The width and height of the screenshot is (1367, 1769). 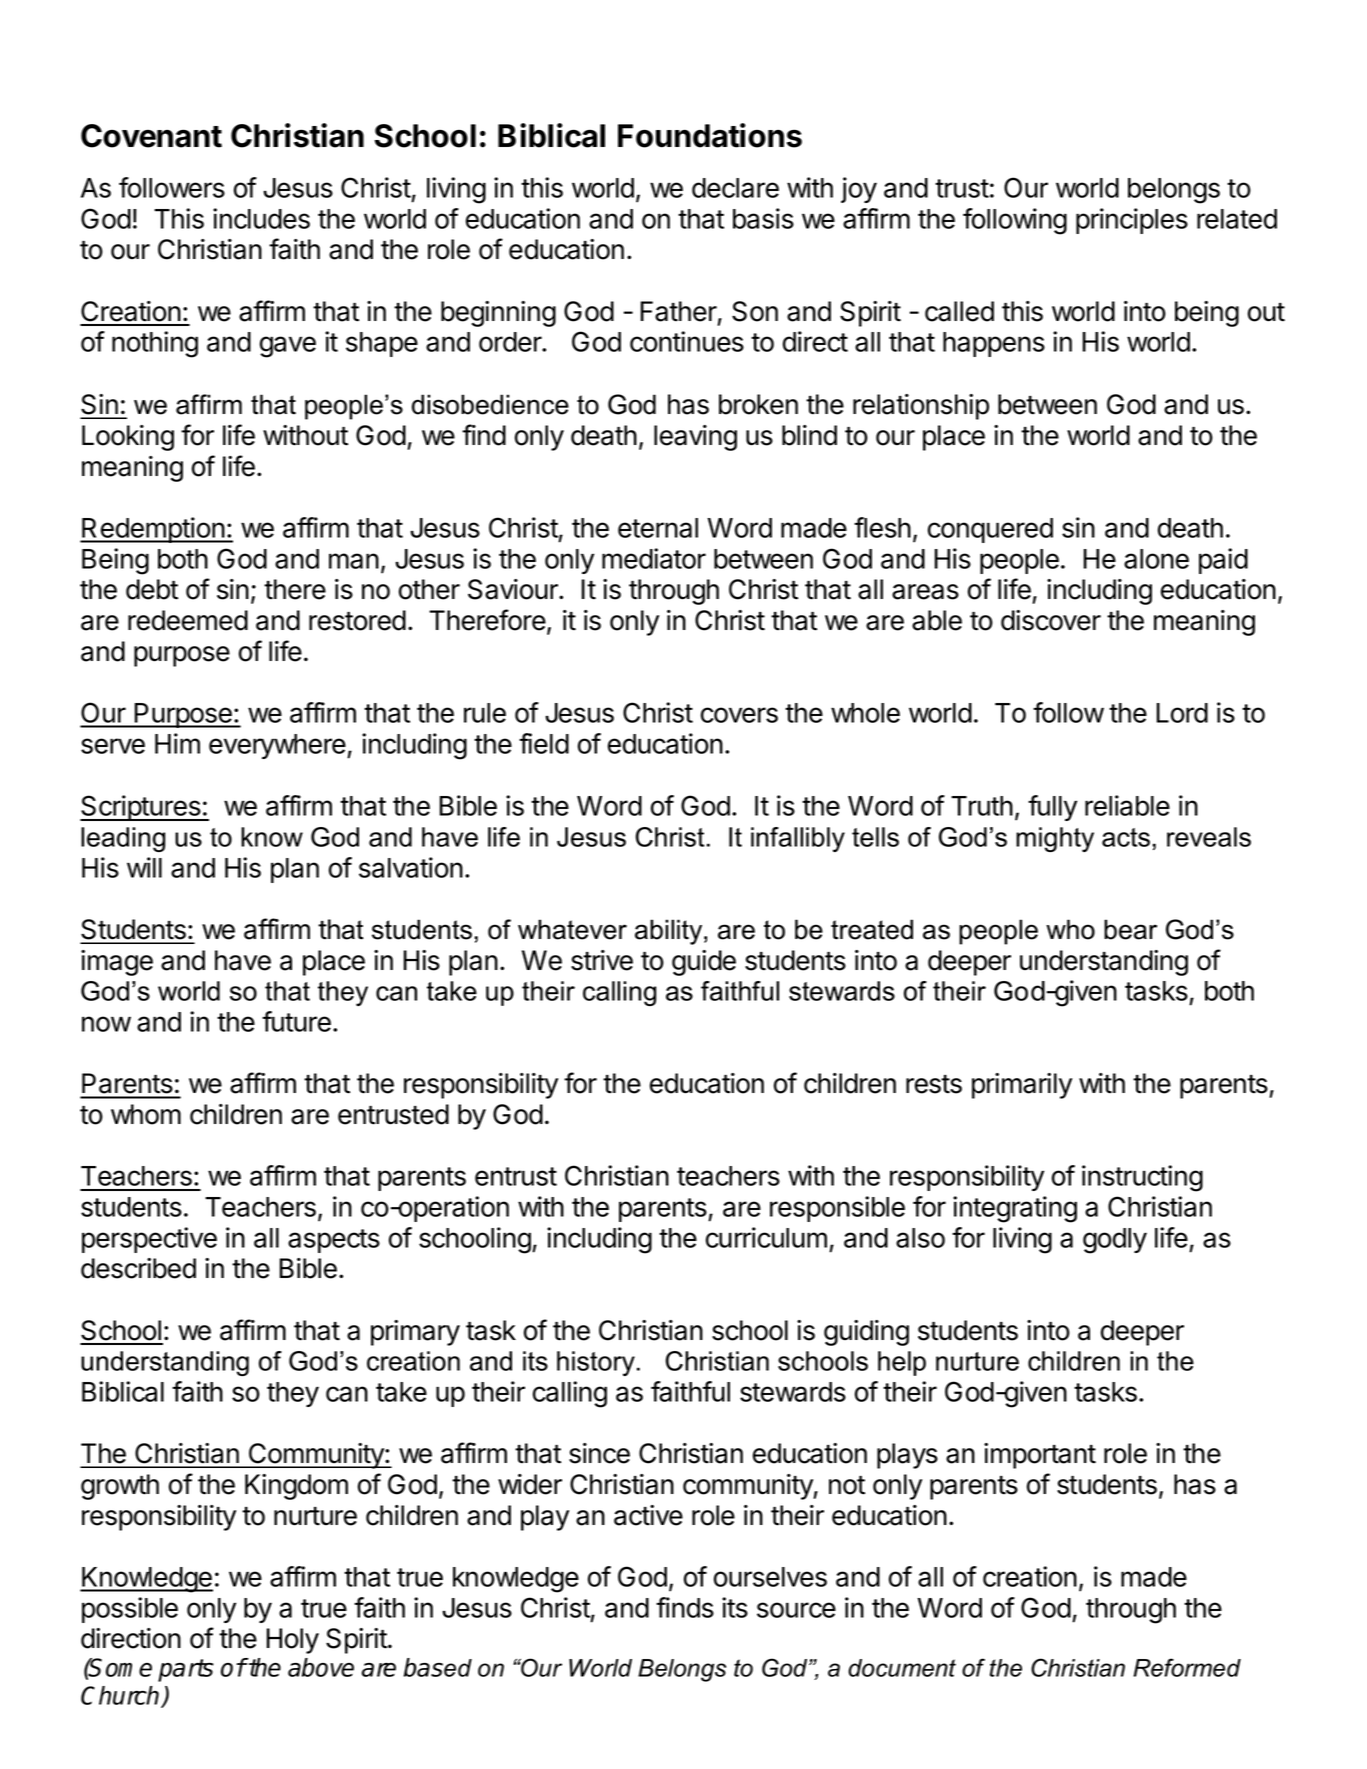 I want to click on includes, so click(x=261, y=218).
